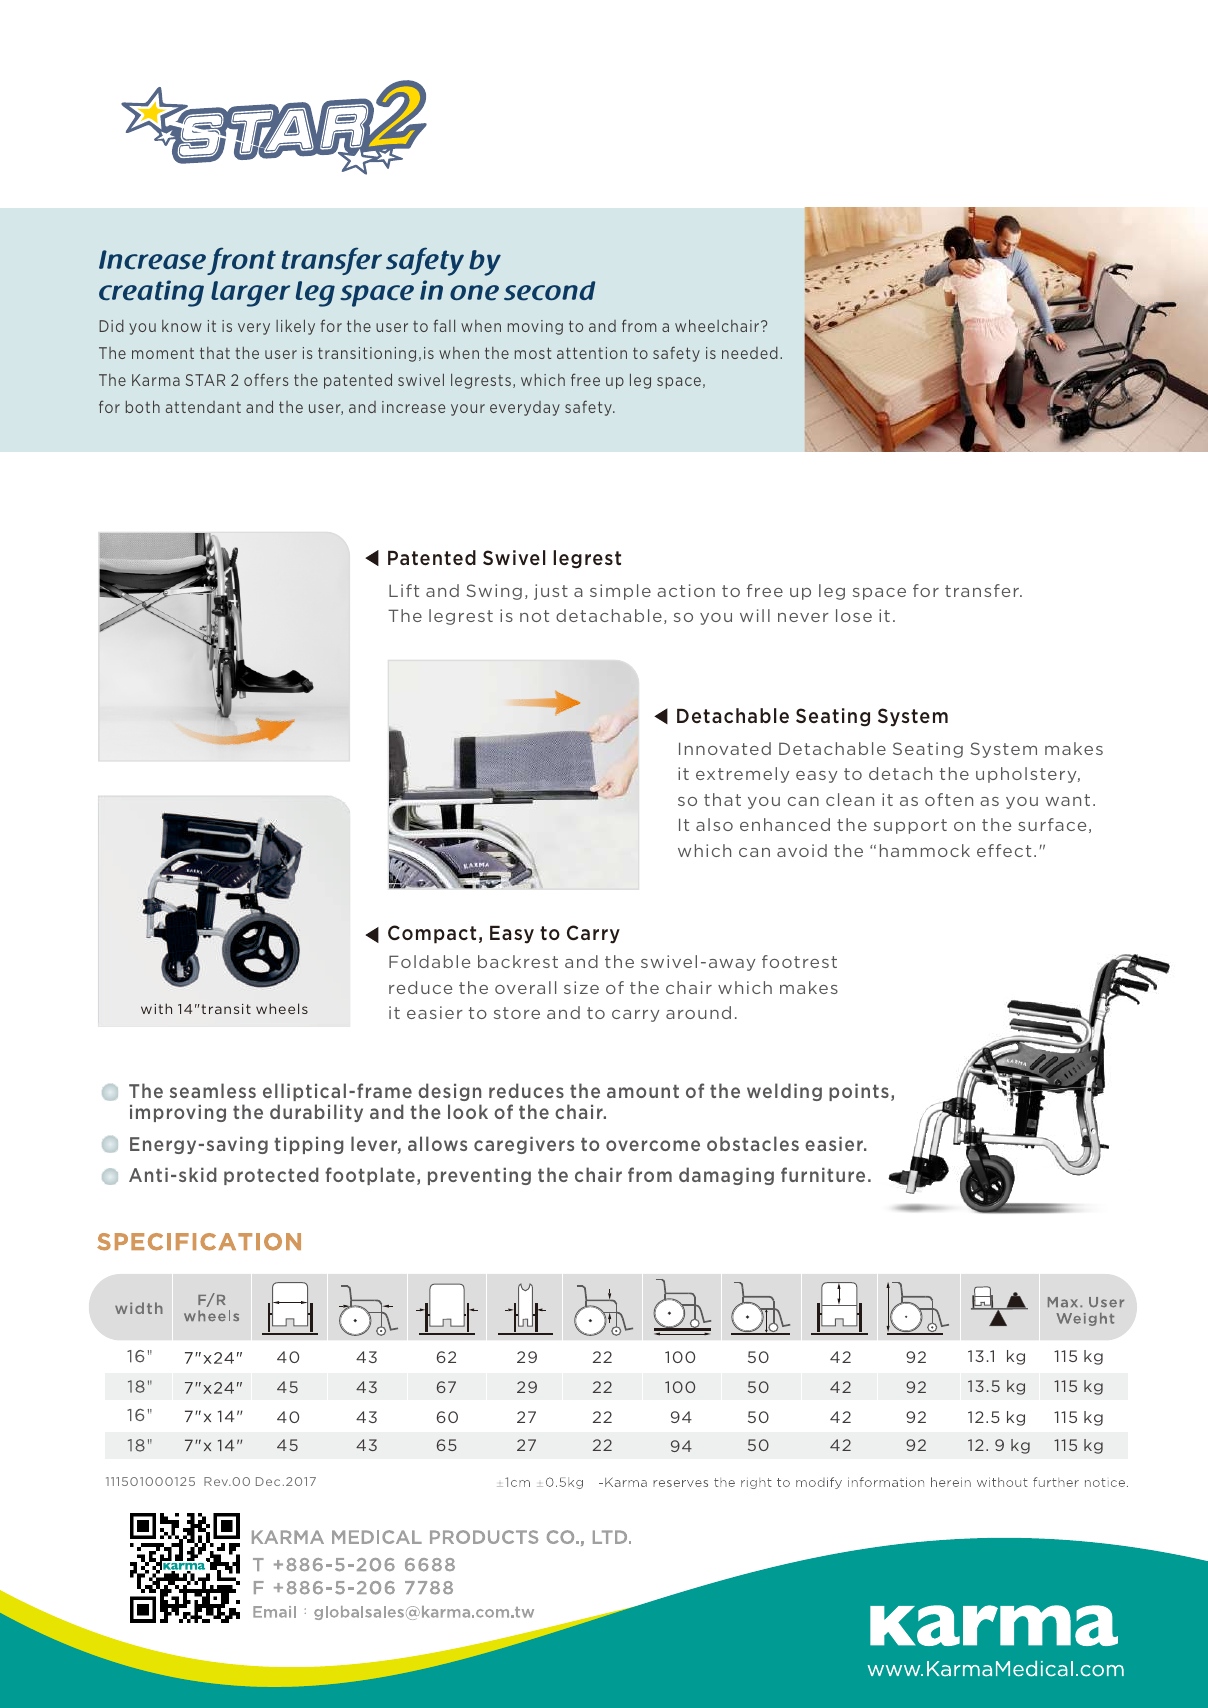 This document has width=1208, height=1708. I want to click on also, so click(714, 824).
